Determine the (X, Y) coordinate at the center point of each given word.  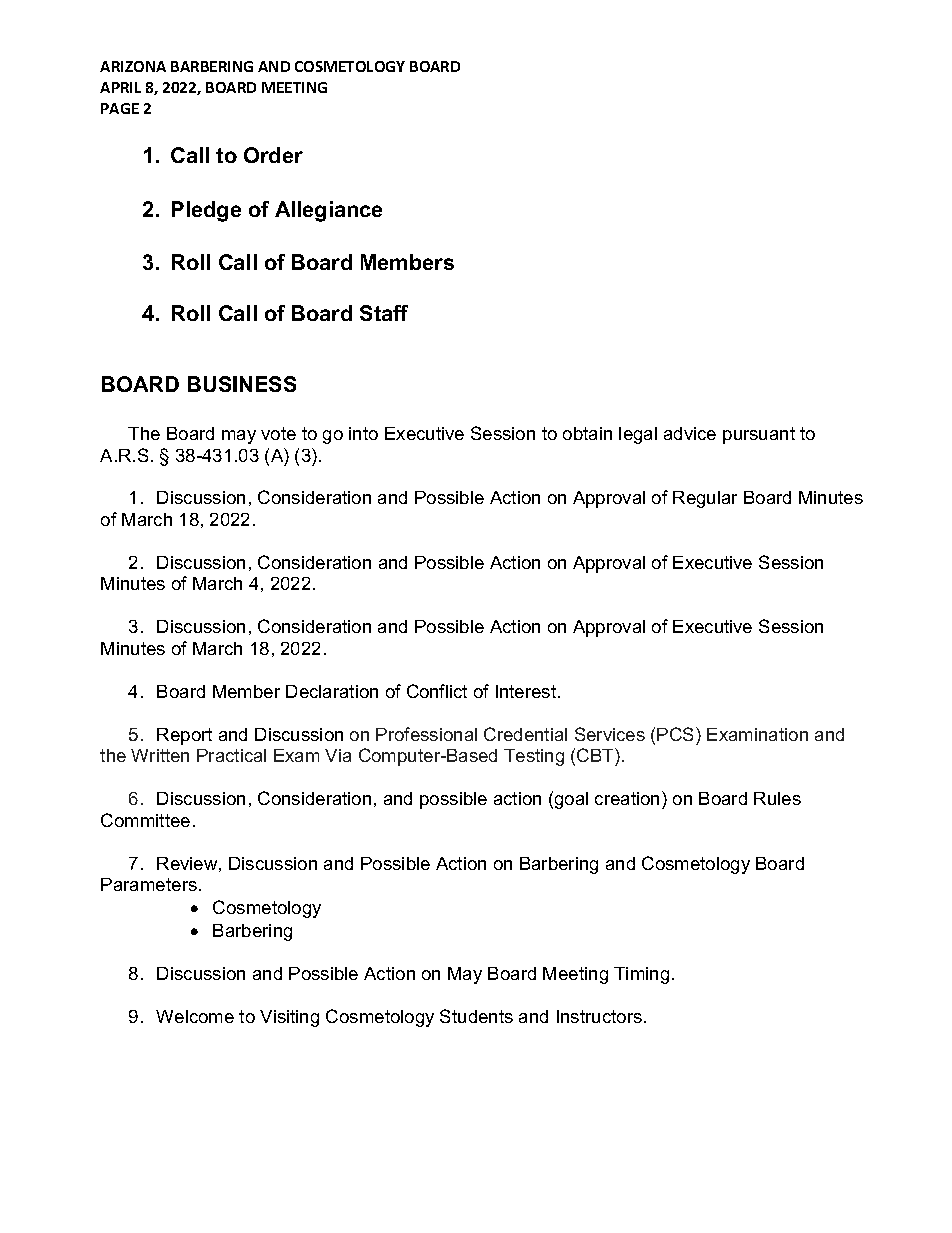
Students (476, 1016)
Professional (426, 734)
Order (273, 155)
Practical (231, 755)
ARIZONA (133, 66)
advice (690, 433)
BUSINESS (242, 384)
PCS (677, 734)
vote (278, 433)
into (363, 433)
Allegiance (328, 211)
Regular (705, 499)
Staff (384, 313)
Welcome (195, 1016)
